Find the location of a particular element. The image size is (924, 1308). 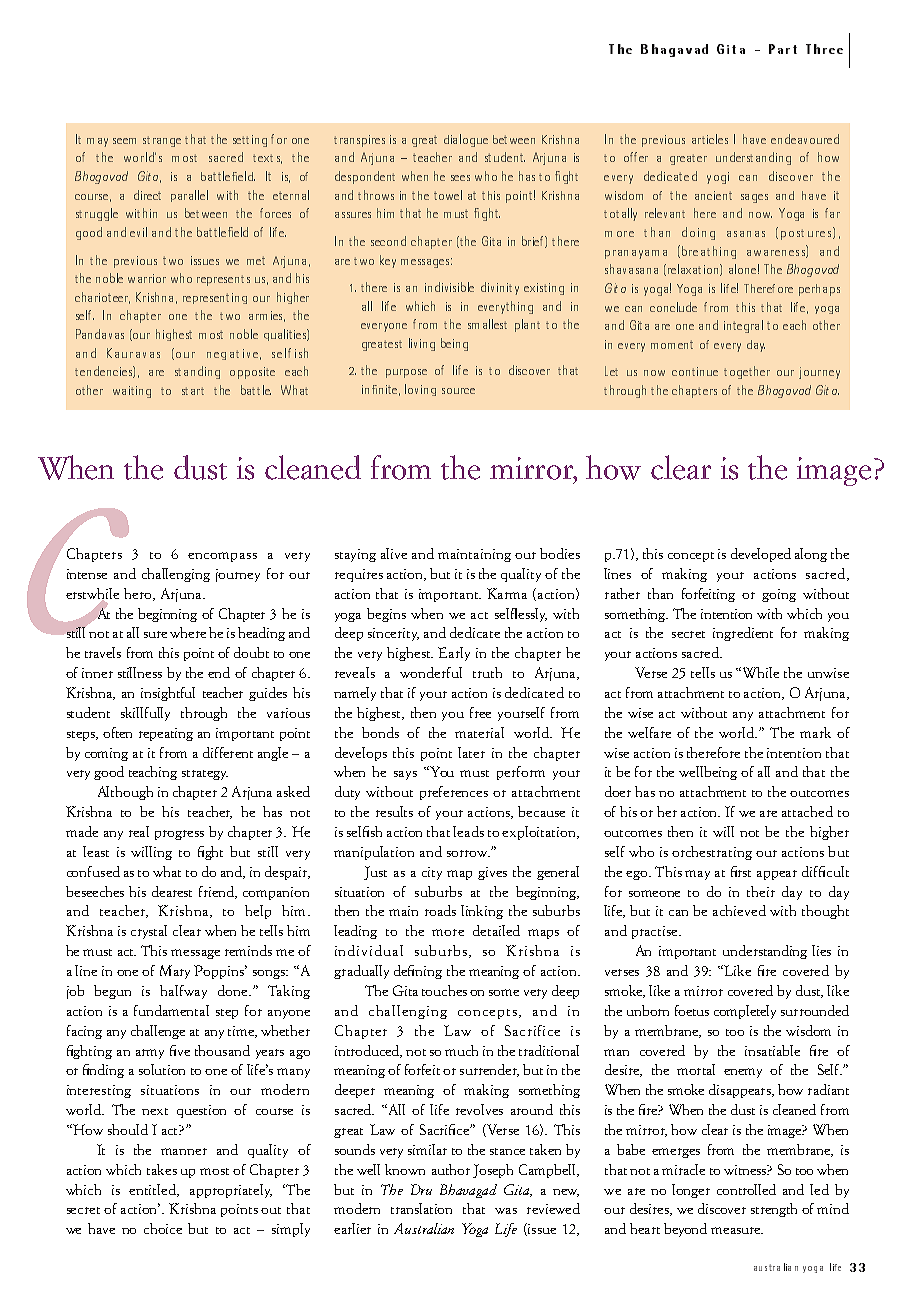

Mary is located at coordinates (175, 972).
